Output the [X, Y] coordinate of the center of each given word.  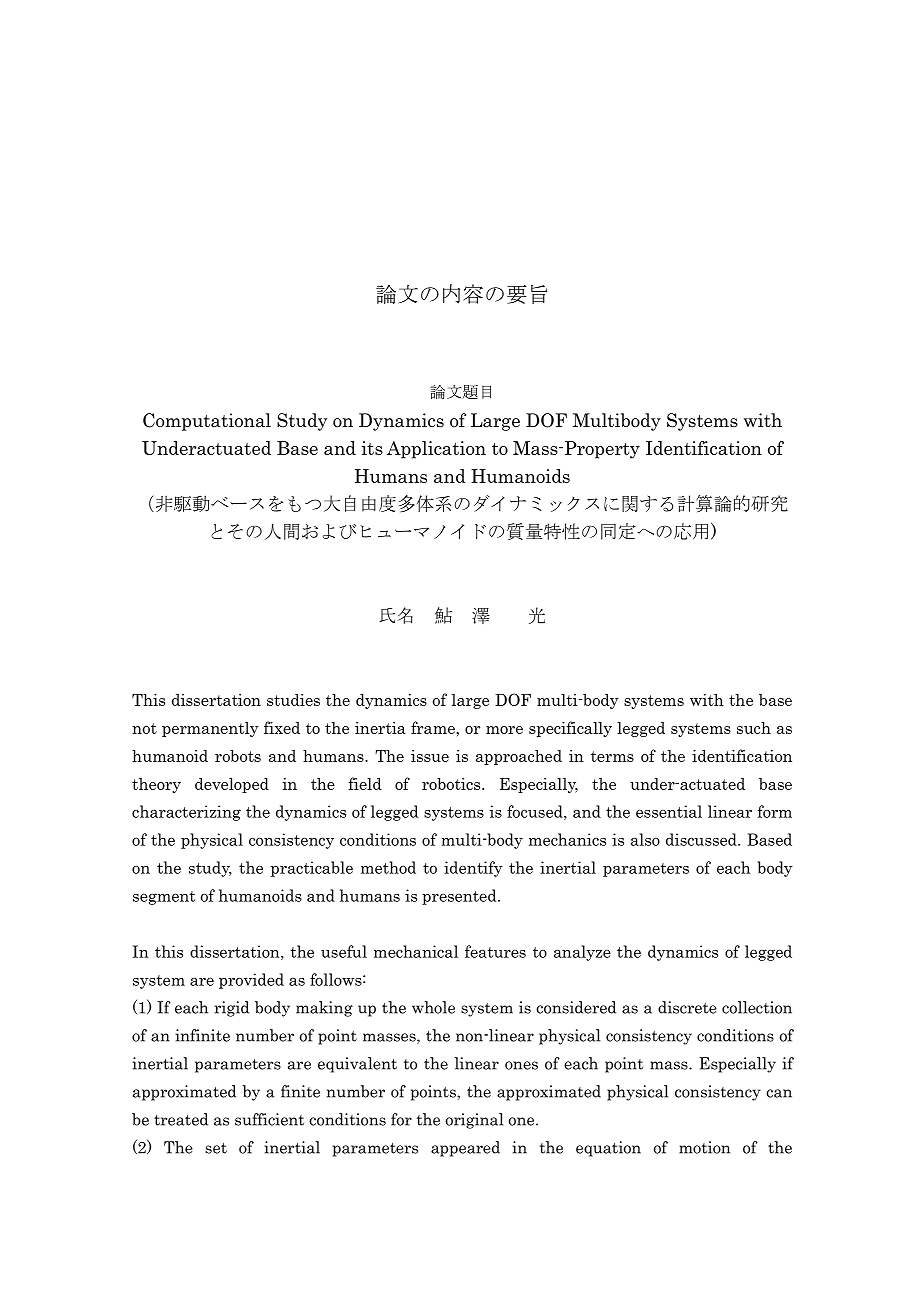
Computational [207, 422]
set [216, 1148]
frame [434, 727]
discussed [702, 839]
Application [436, 450]
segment [164, 898]
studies [293, 699]
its [372, 448]
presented [460, 897]
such [754, 727]
